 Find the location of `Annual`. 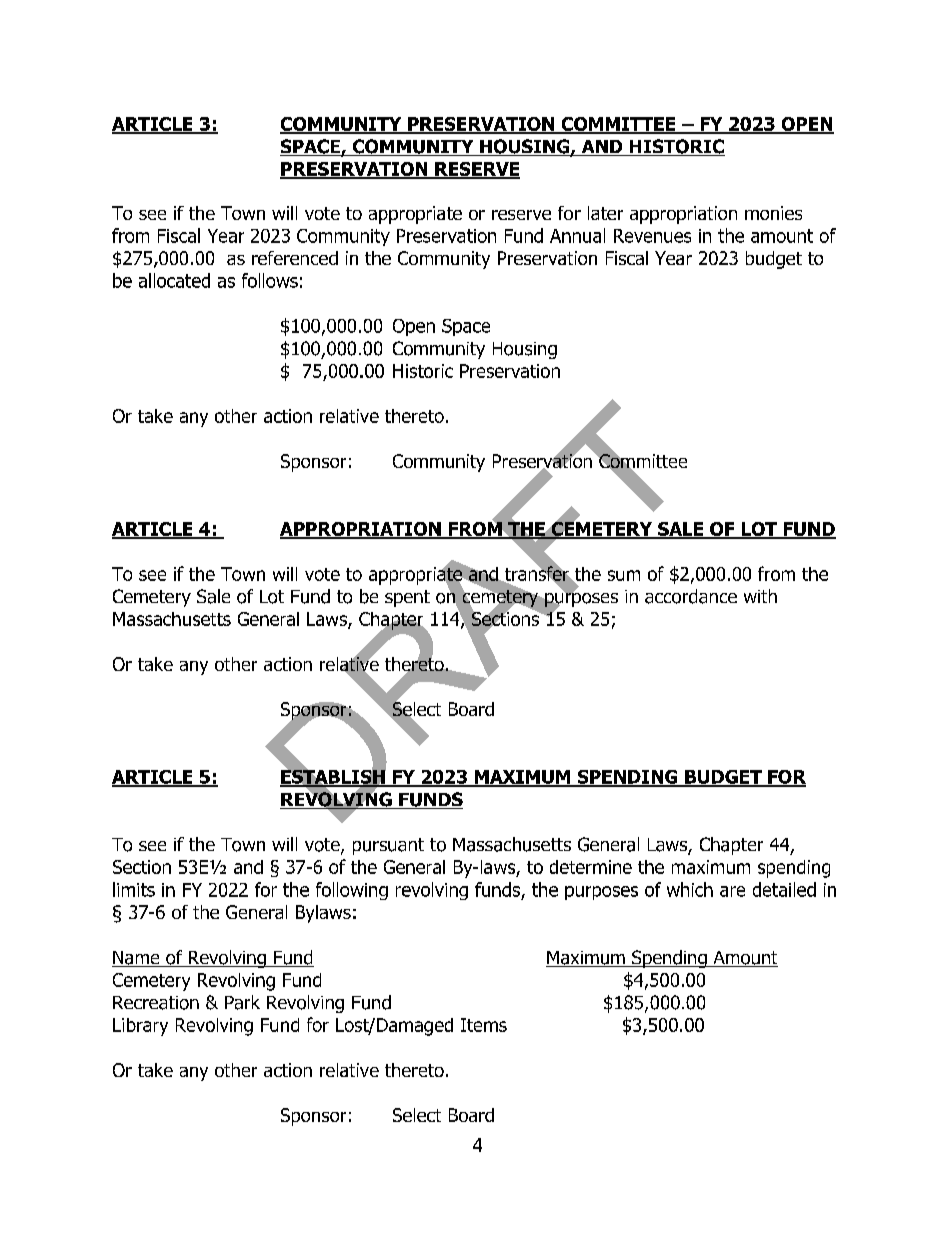

Annual is located at coordinates (577, 235).
